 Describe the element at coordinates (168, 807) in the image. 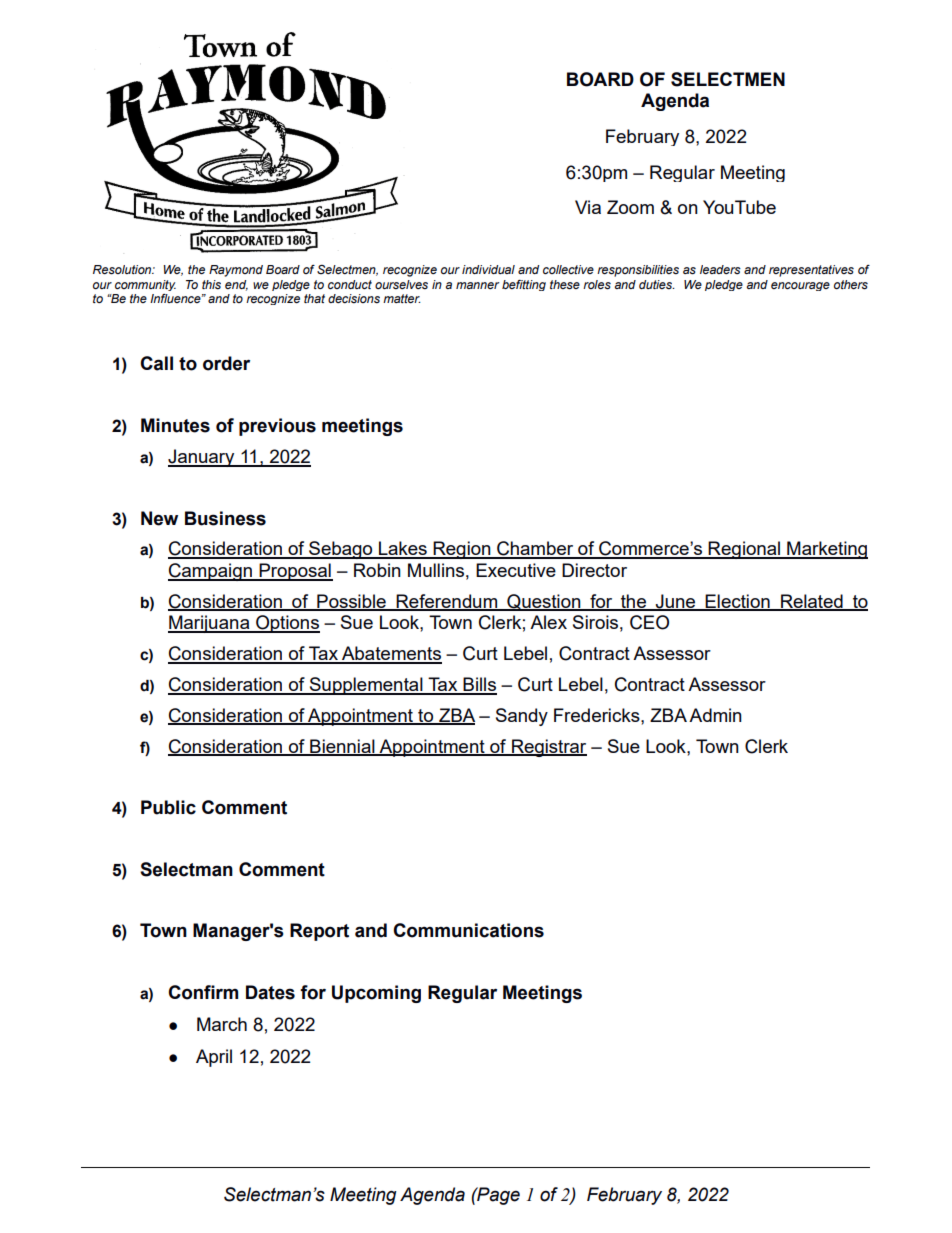

I see `Public` at that location.
